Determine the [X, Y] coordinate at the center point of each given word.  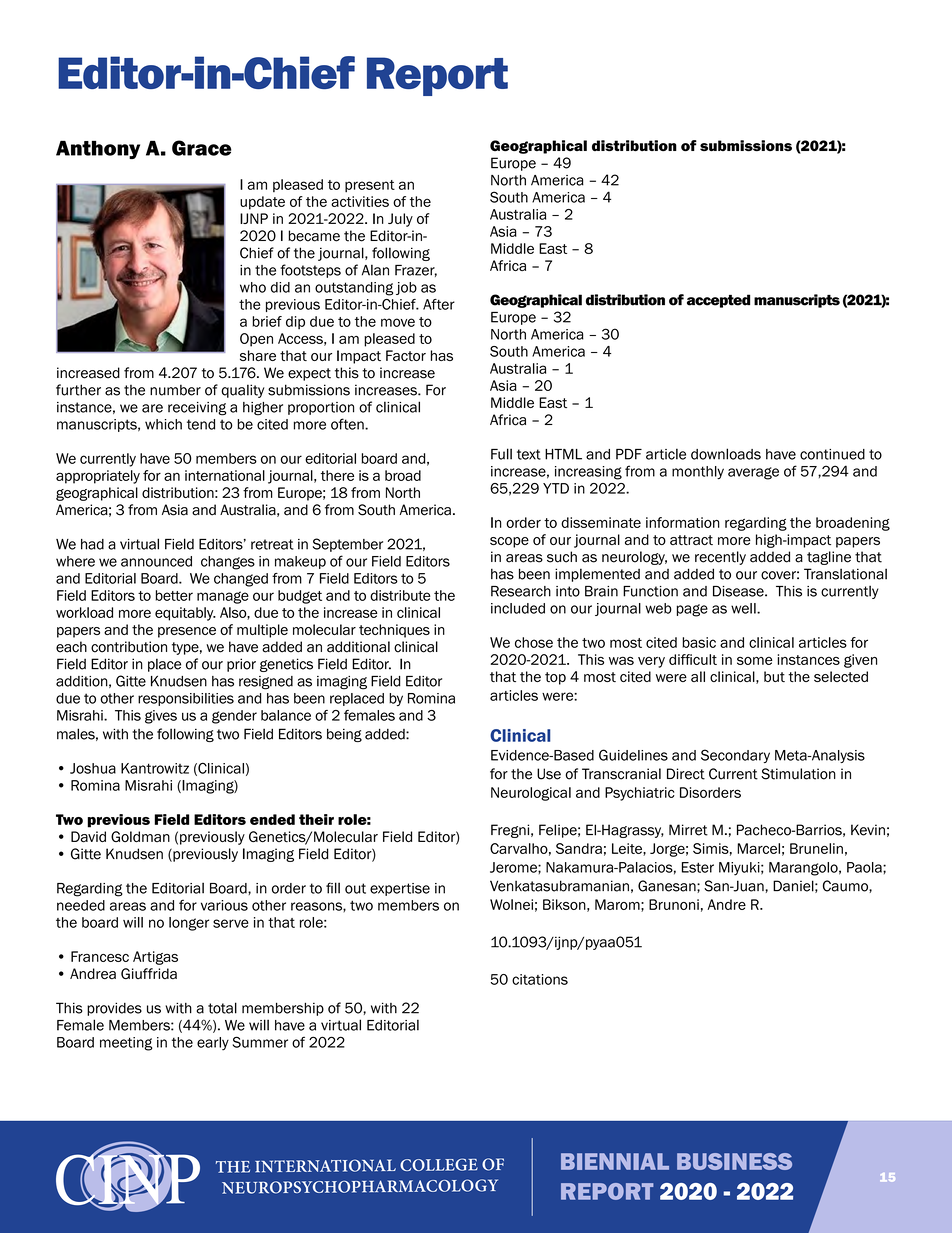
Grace [202, 148]
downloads [726, 454]
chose [534, 642]
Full [501, 454]
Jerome [514, 867]
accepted [718, 301]
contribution [129, 647]
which [163, 424]
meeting [126, 1044]
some [754, 661]
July [400, 220]
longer [189, 924]
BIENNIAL [615, 1161]
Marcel [758, 848]
